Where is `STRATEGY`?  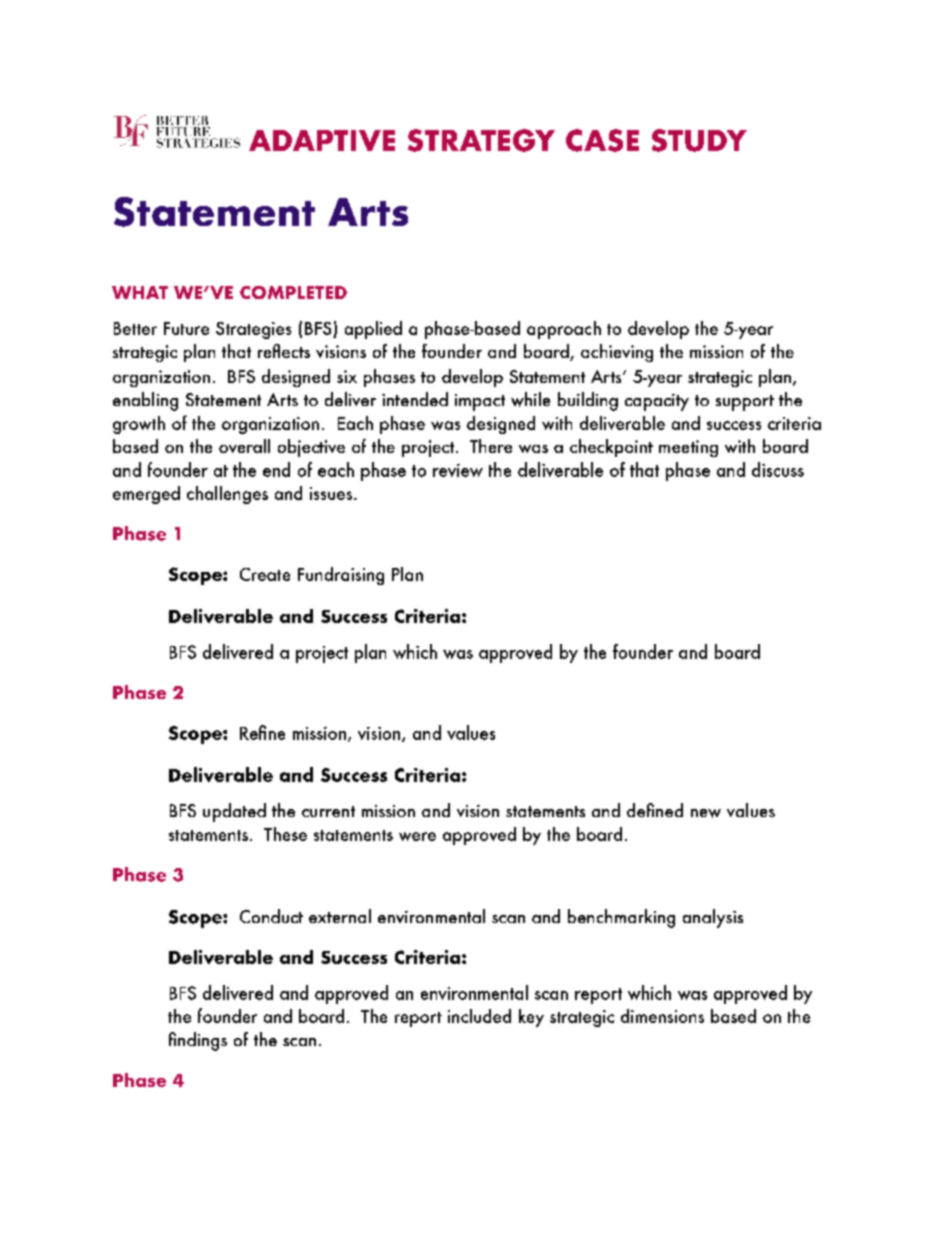 STRATEGY is located at coordinates (481, 140).
